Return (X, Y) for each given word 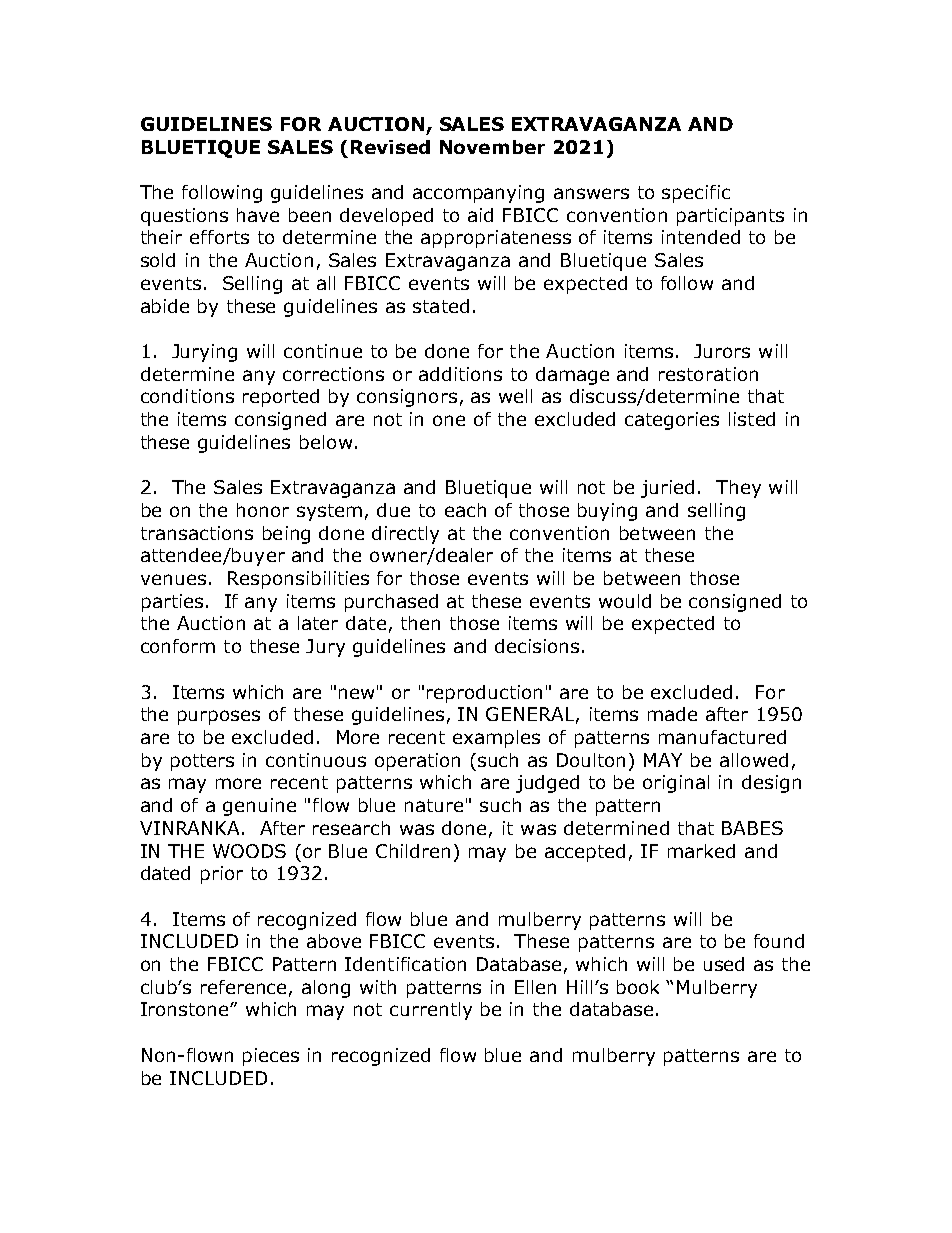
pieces (271, 1057)
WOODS (249, 851)
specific (696, 194)
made (672, 714)
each (465, 510)
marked (701, 851)
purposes (219, 717)
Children (413, 851)
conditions (187, 396)
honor (263, 510)
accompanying (478, 194)
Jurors (722, 351)
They (738, 489)
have (258, 215)
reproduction (484, 694)
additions (460, 374)
